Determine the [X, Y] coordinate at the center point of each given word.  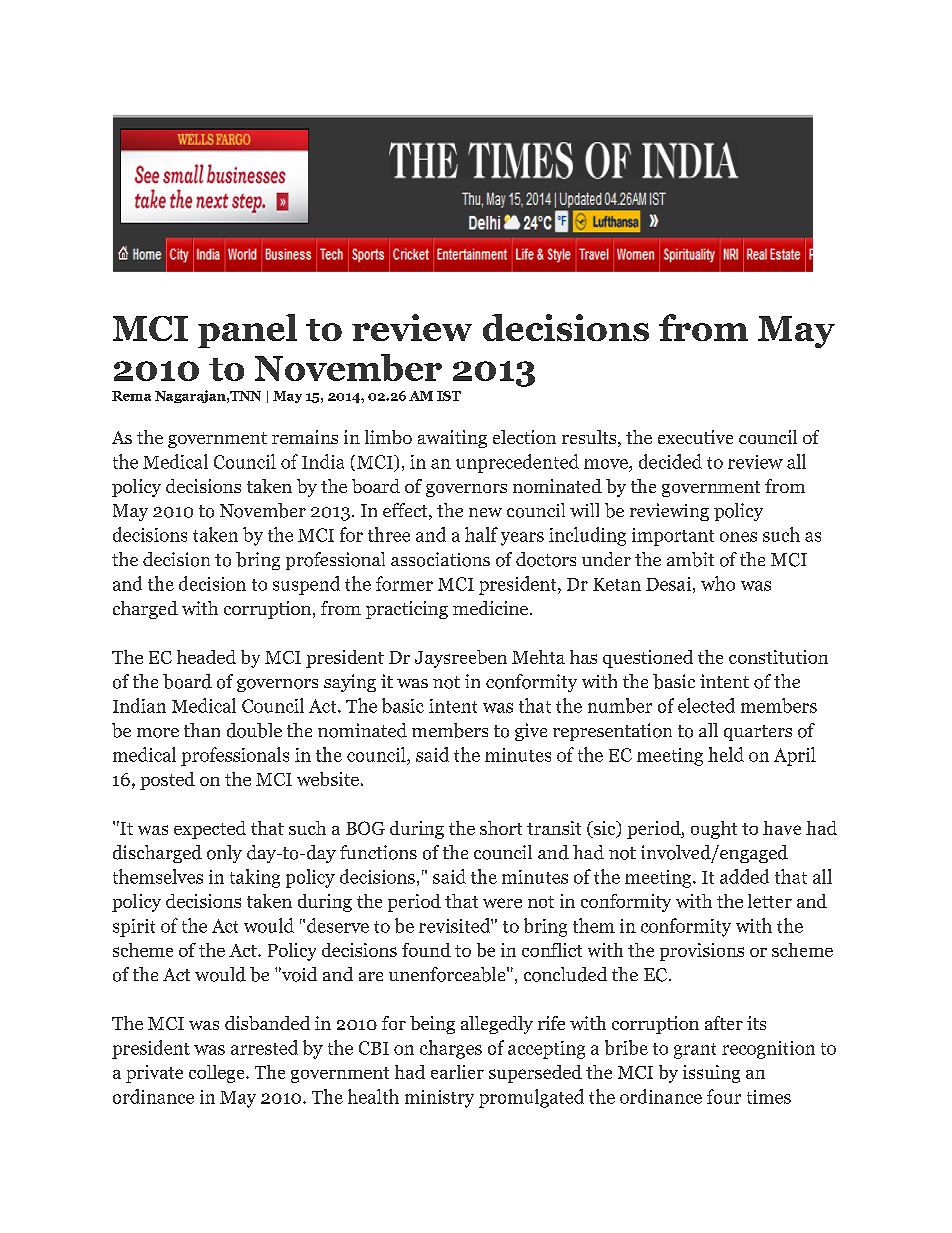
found [426, 950]
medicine [490, 608]
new [485, 512]
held [726, 754]
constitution [778, 657]
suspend [306, 585]
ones [738, 537]
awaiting [452, 439]
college [218, 1074]
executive [695, 437]
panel [247, 331]
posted [167, 781]
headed [206, 657]
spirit [134, 928]
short [501, 828]
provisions [702, 952]
